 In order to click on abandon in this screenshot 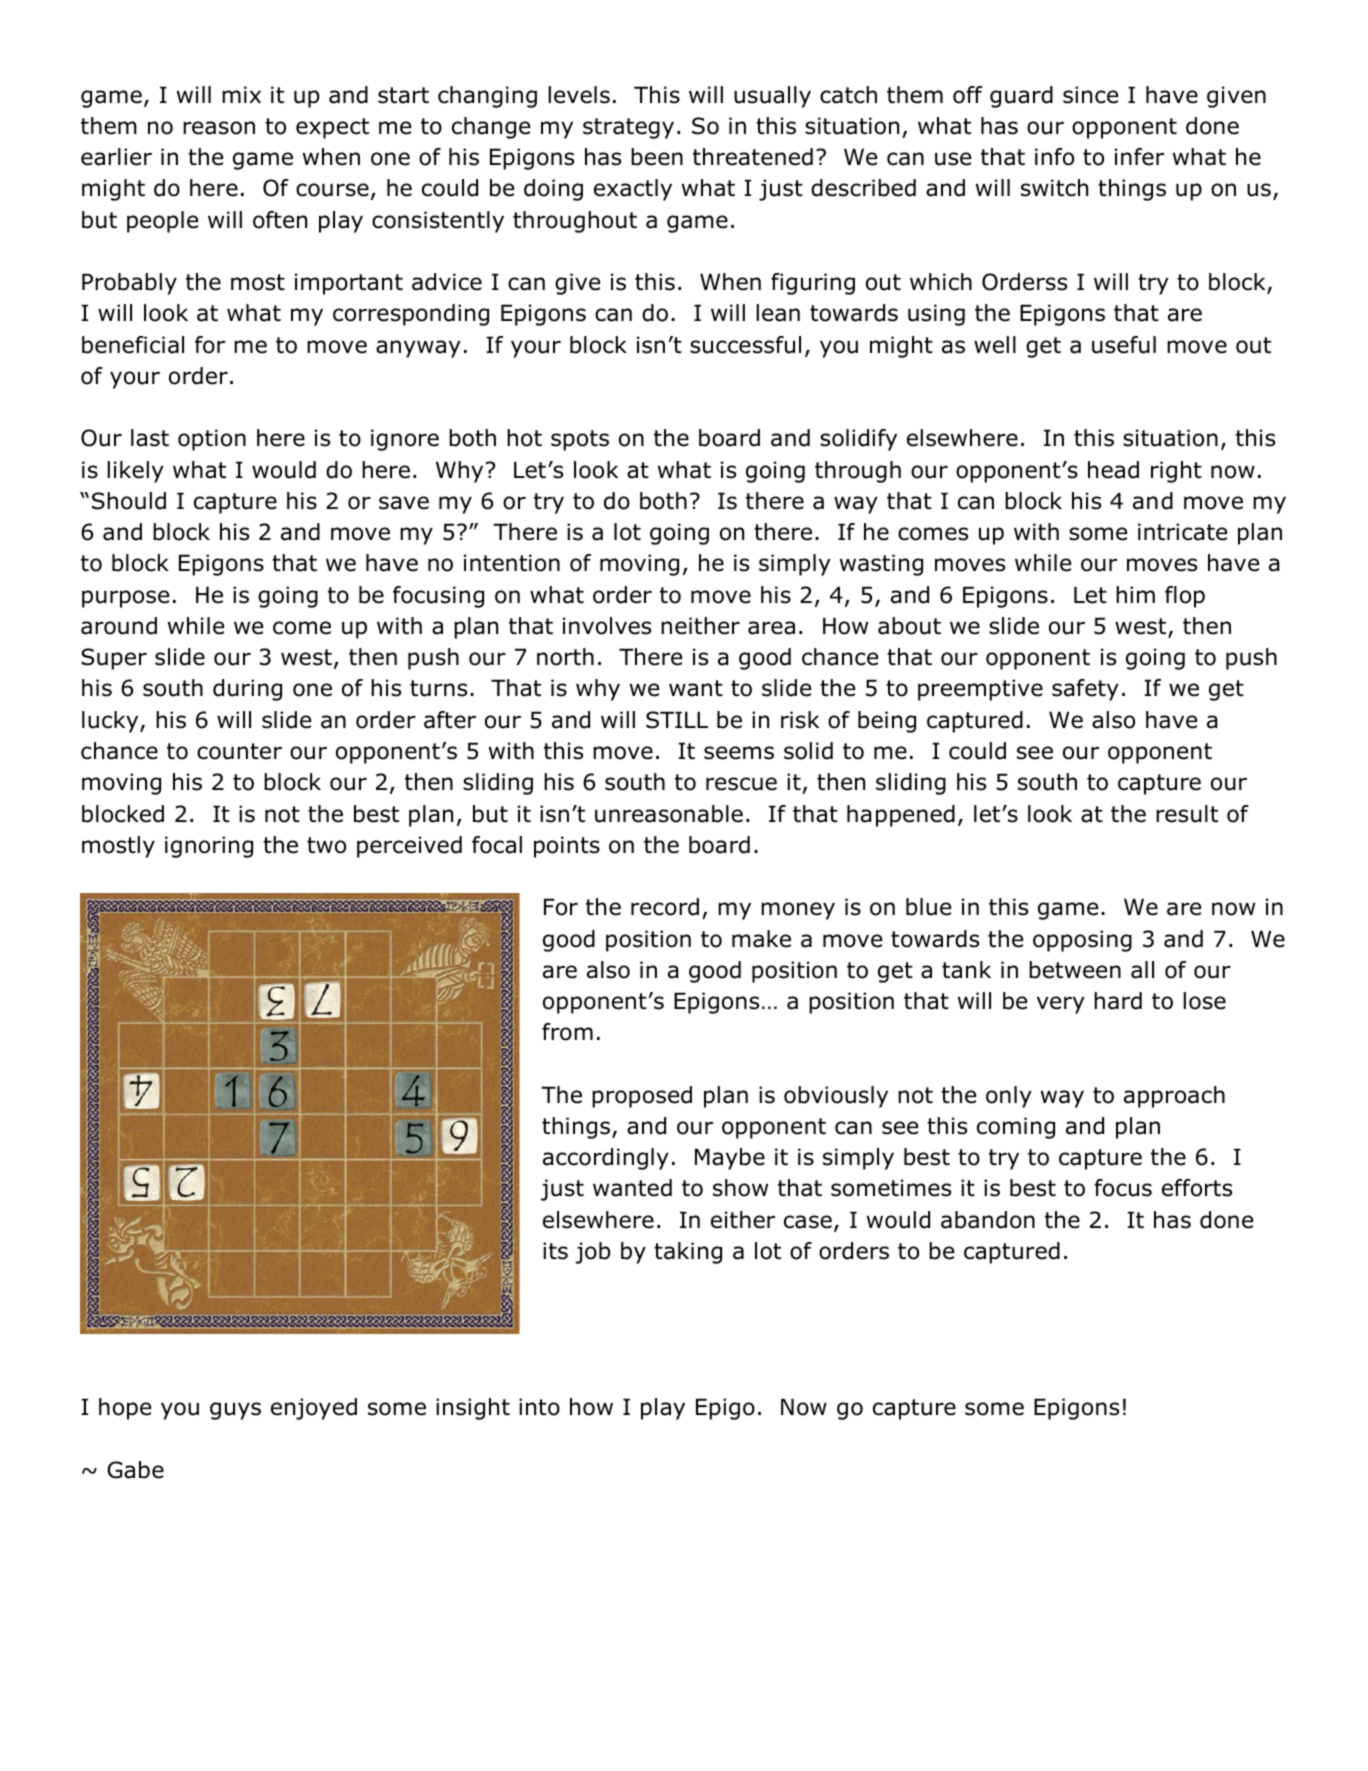, I will do `click(988, 1220)`.
